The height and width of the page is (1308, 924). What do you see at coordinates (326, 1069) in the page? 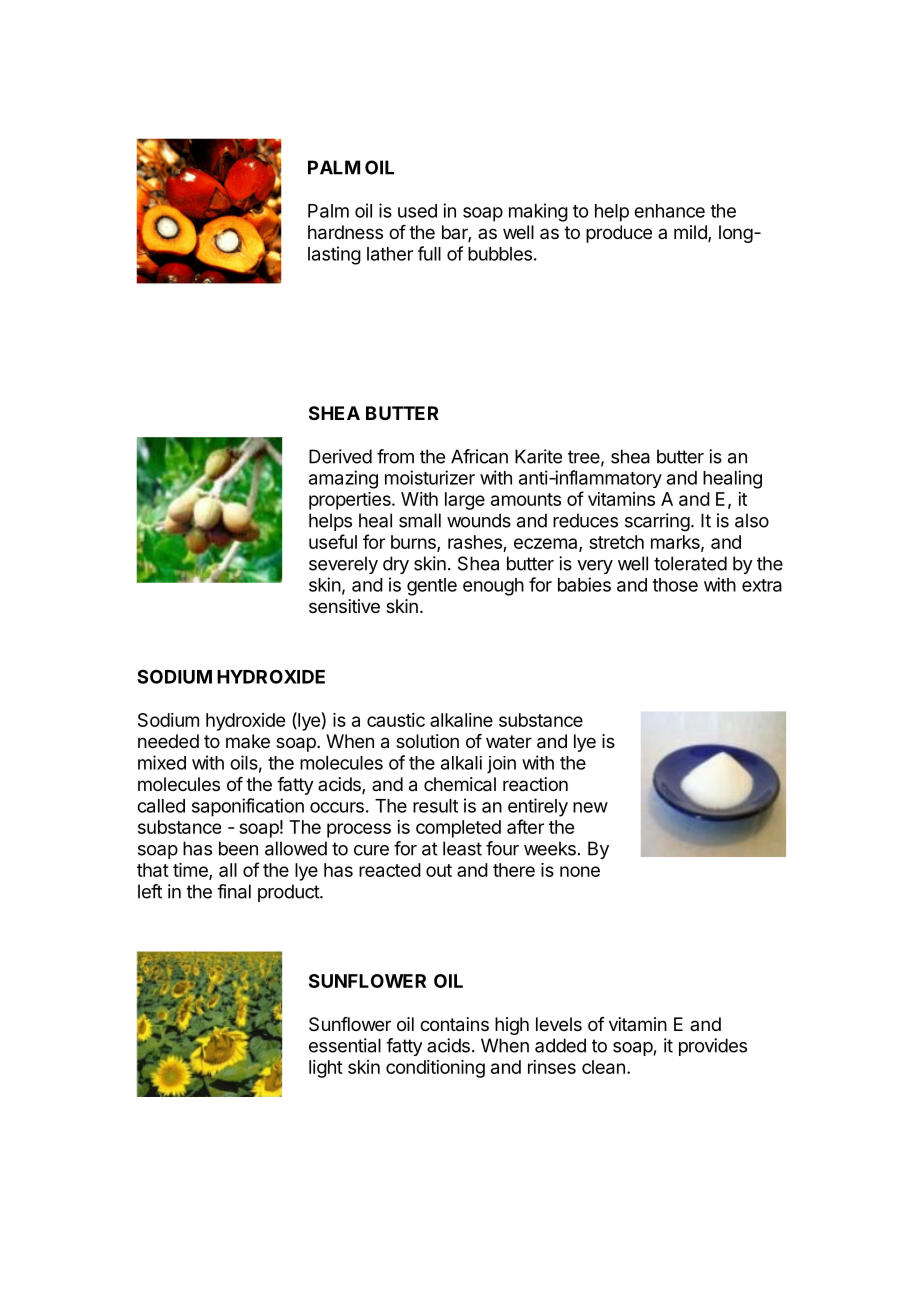
I see `light` at bounding box center [326, 1069].
